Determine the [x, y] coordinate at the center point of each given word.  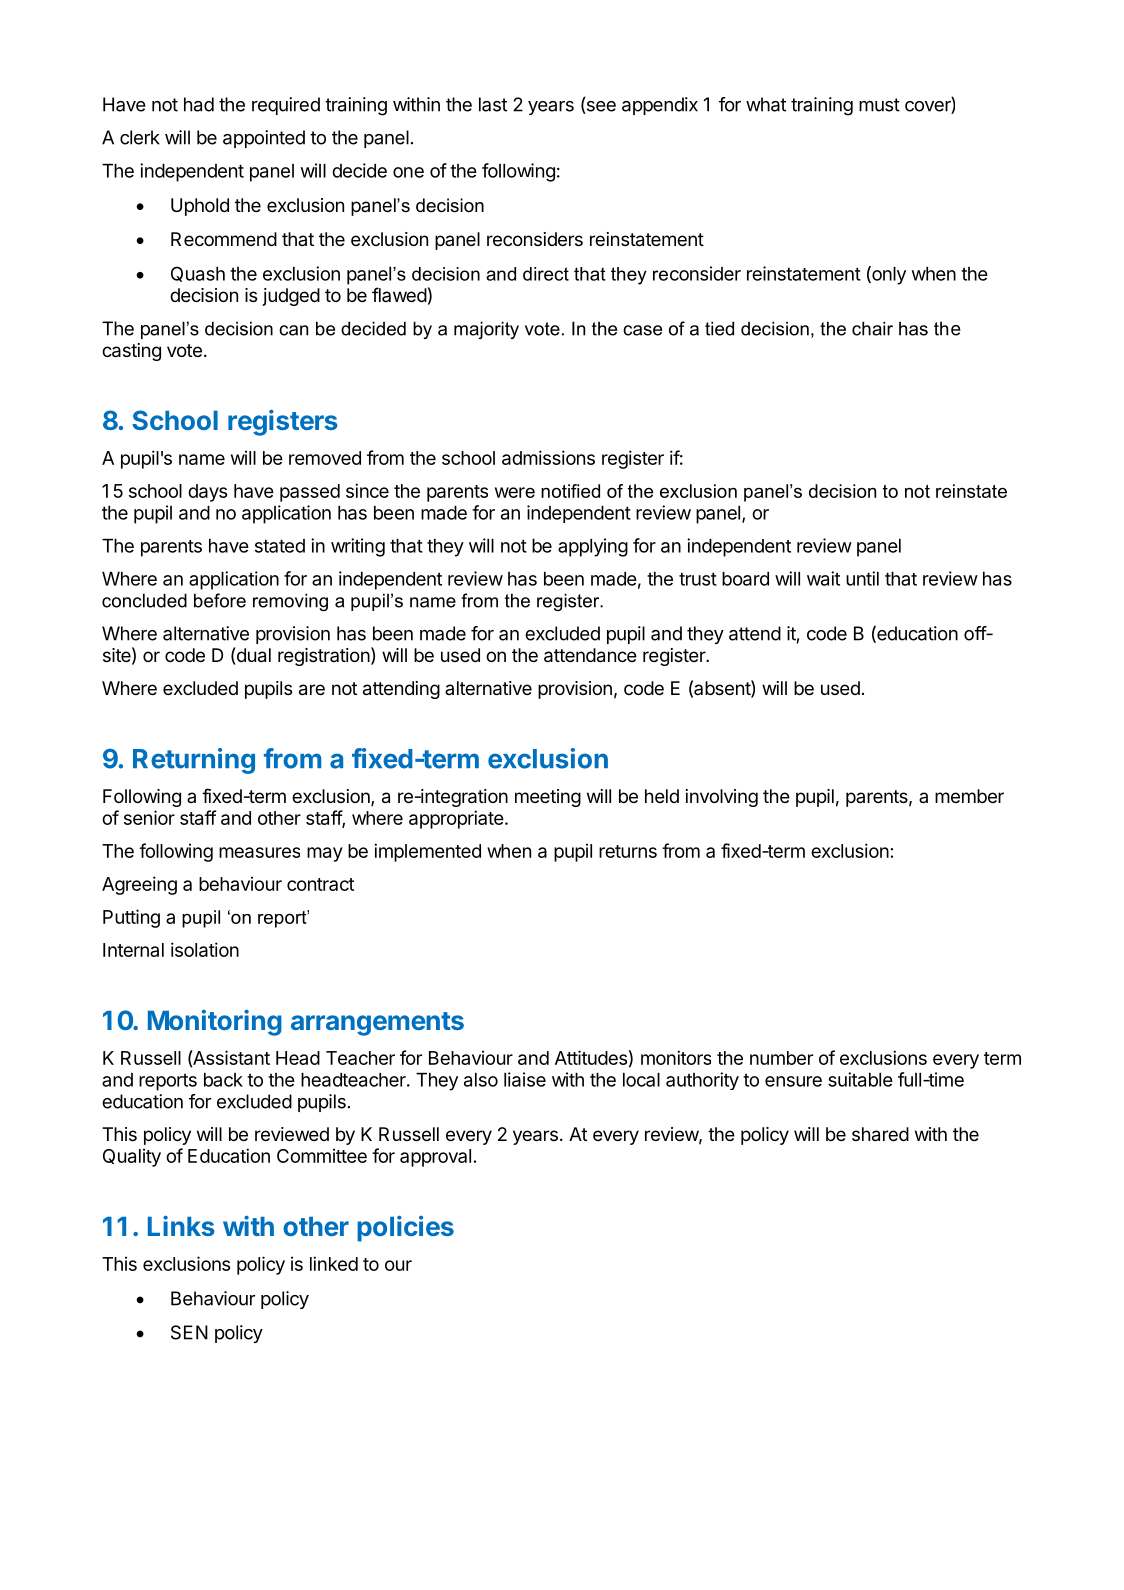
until [862, 578]
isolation [205, 949]
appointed [264, 139]
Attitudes [591, 1057]
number [781, 1058]
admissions [548, 457]
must [879, 105]
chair [872, 328]
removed [325, 458]
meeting [548, 798]
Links [181, 1226]
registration [324, 657]
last [493, 104]
